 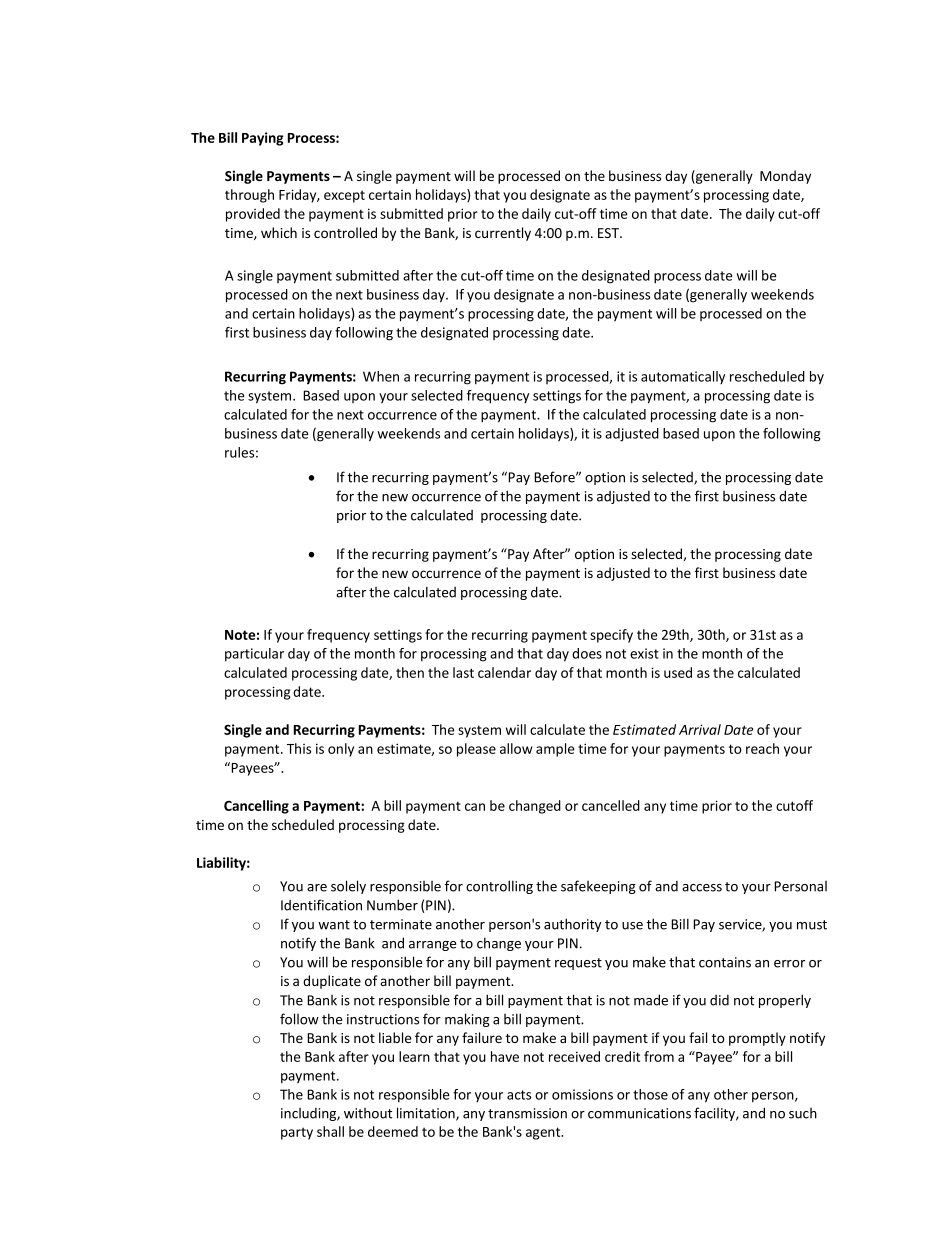 I want to click on are, so click(x=317, y=888).
